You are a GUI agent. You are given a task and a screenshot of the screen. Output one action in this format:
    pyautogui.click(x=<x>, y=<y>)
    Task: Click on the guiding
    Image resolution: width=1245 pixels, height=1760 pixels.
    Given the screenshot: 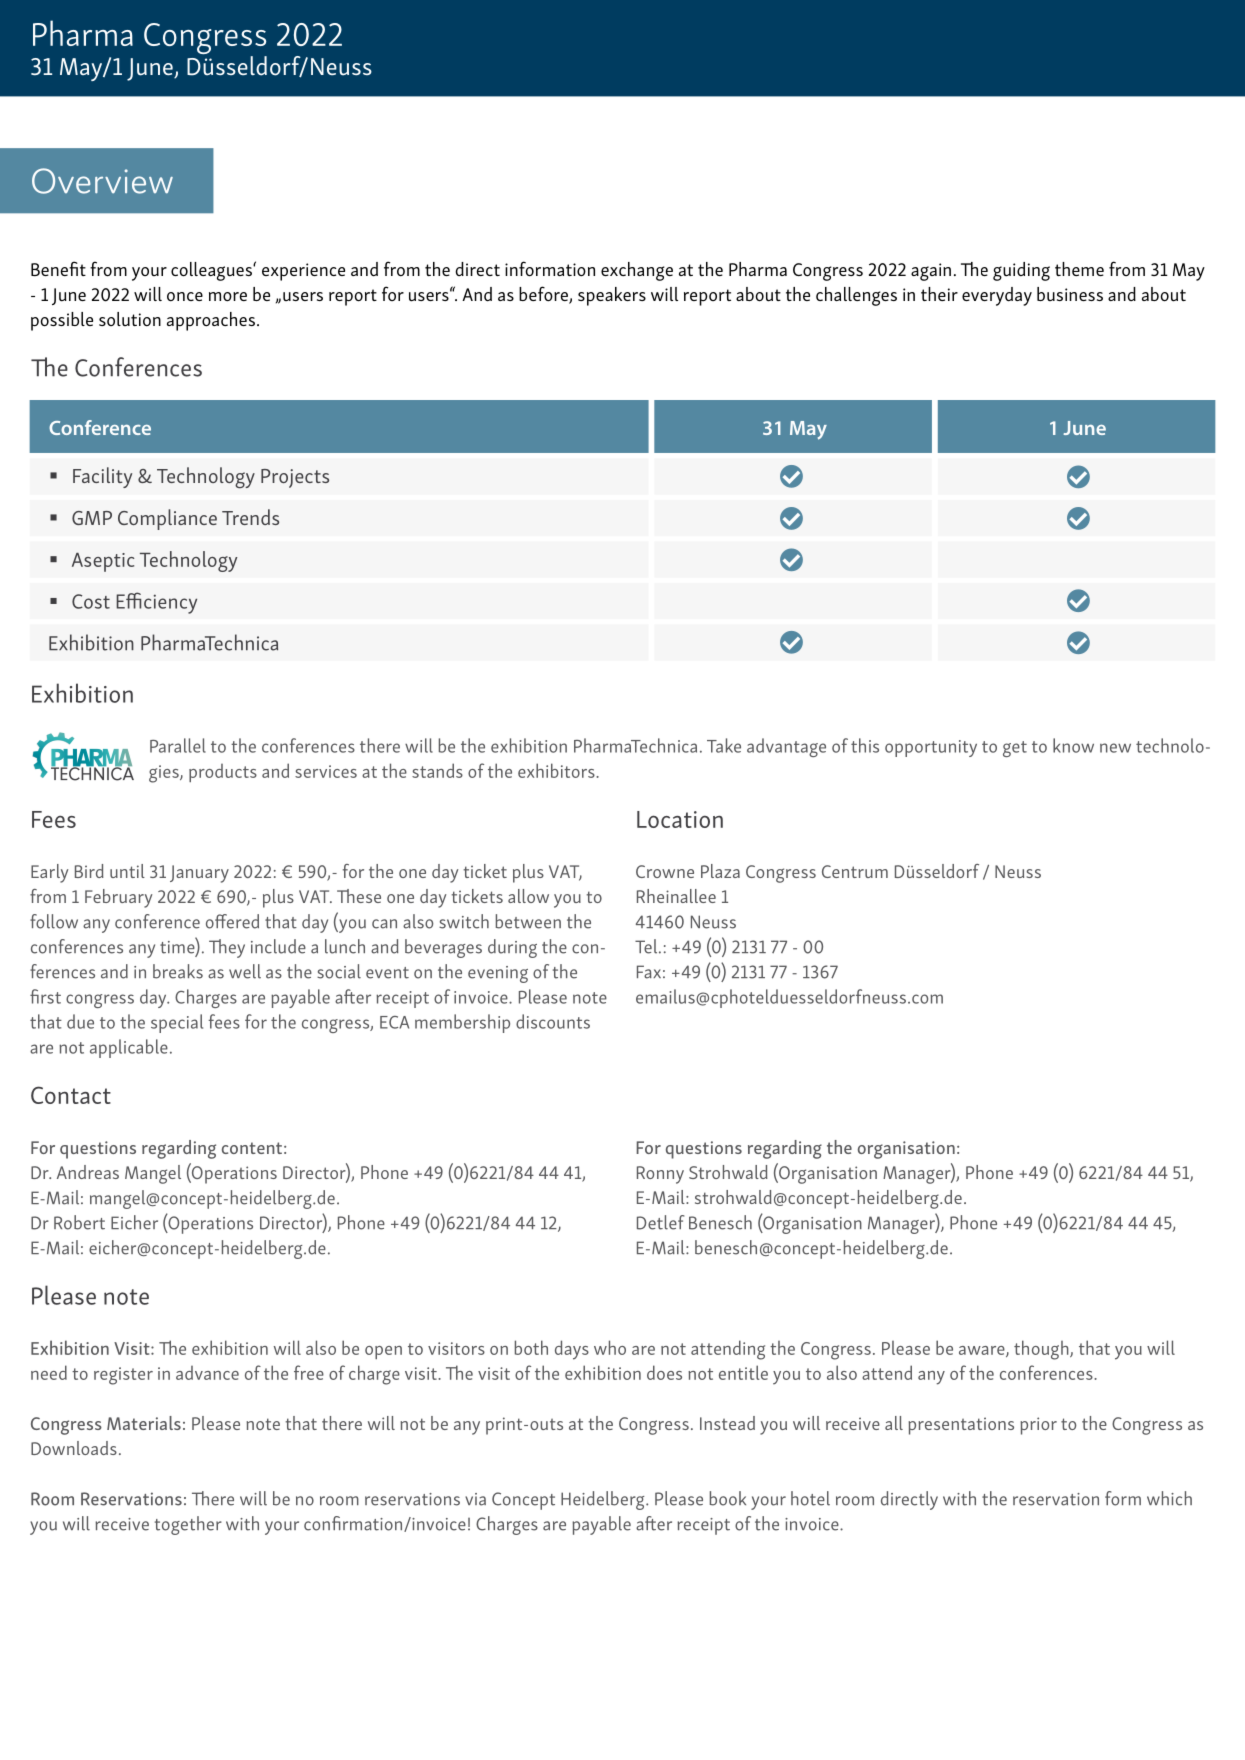 What is the action you would take?
    pyautogui.click(x=1021, y=271)
